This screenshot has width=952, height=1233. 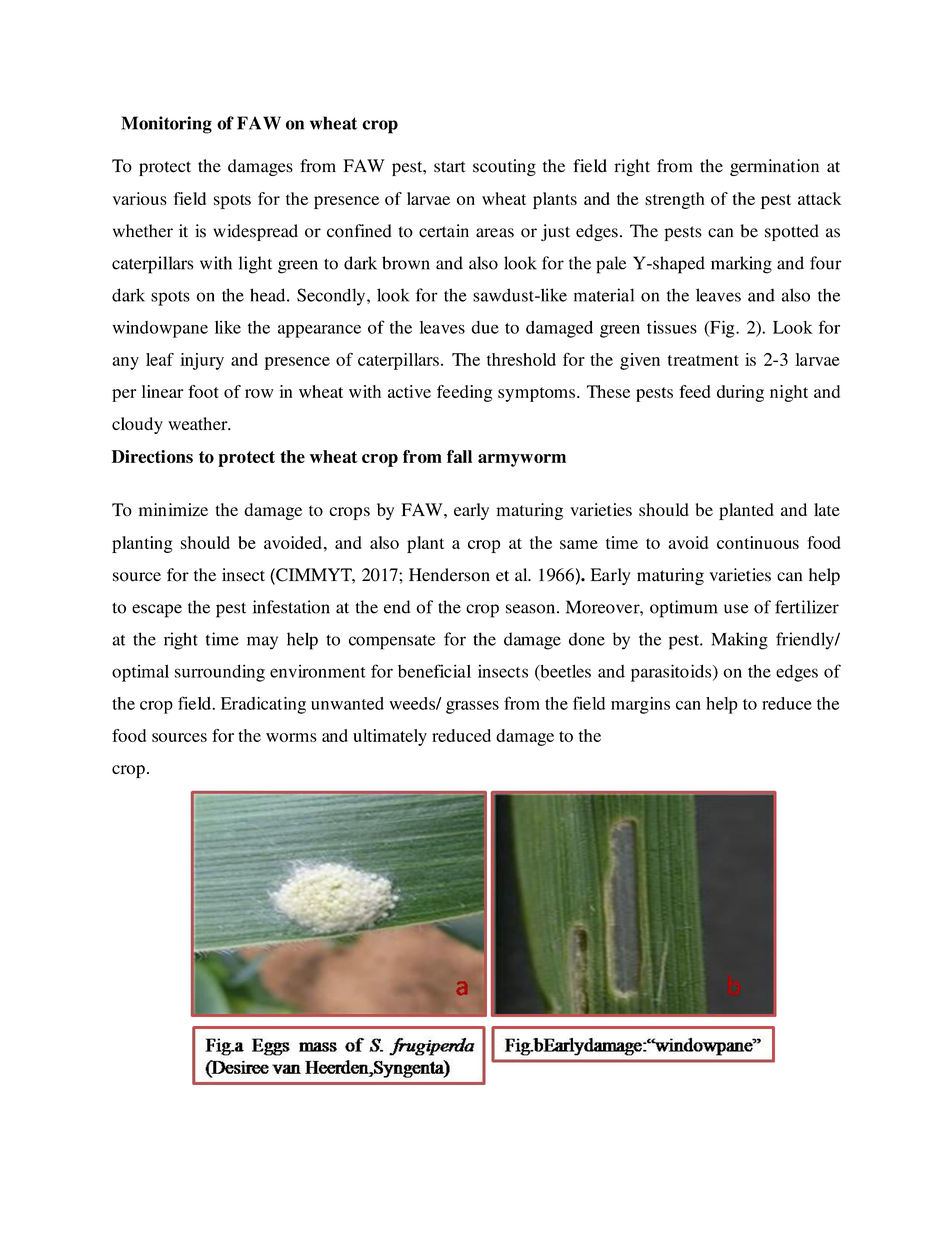 I want to click on due, so click(x=485, y=327).
